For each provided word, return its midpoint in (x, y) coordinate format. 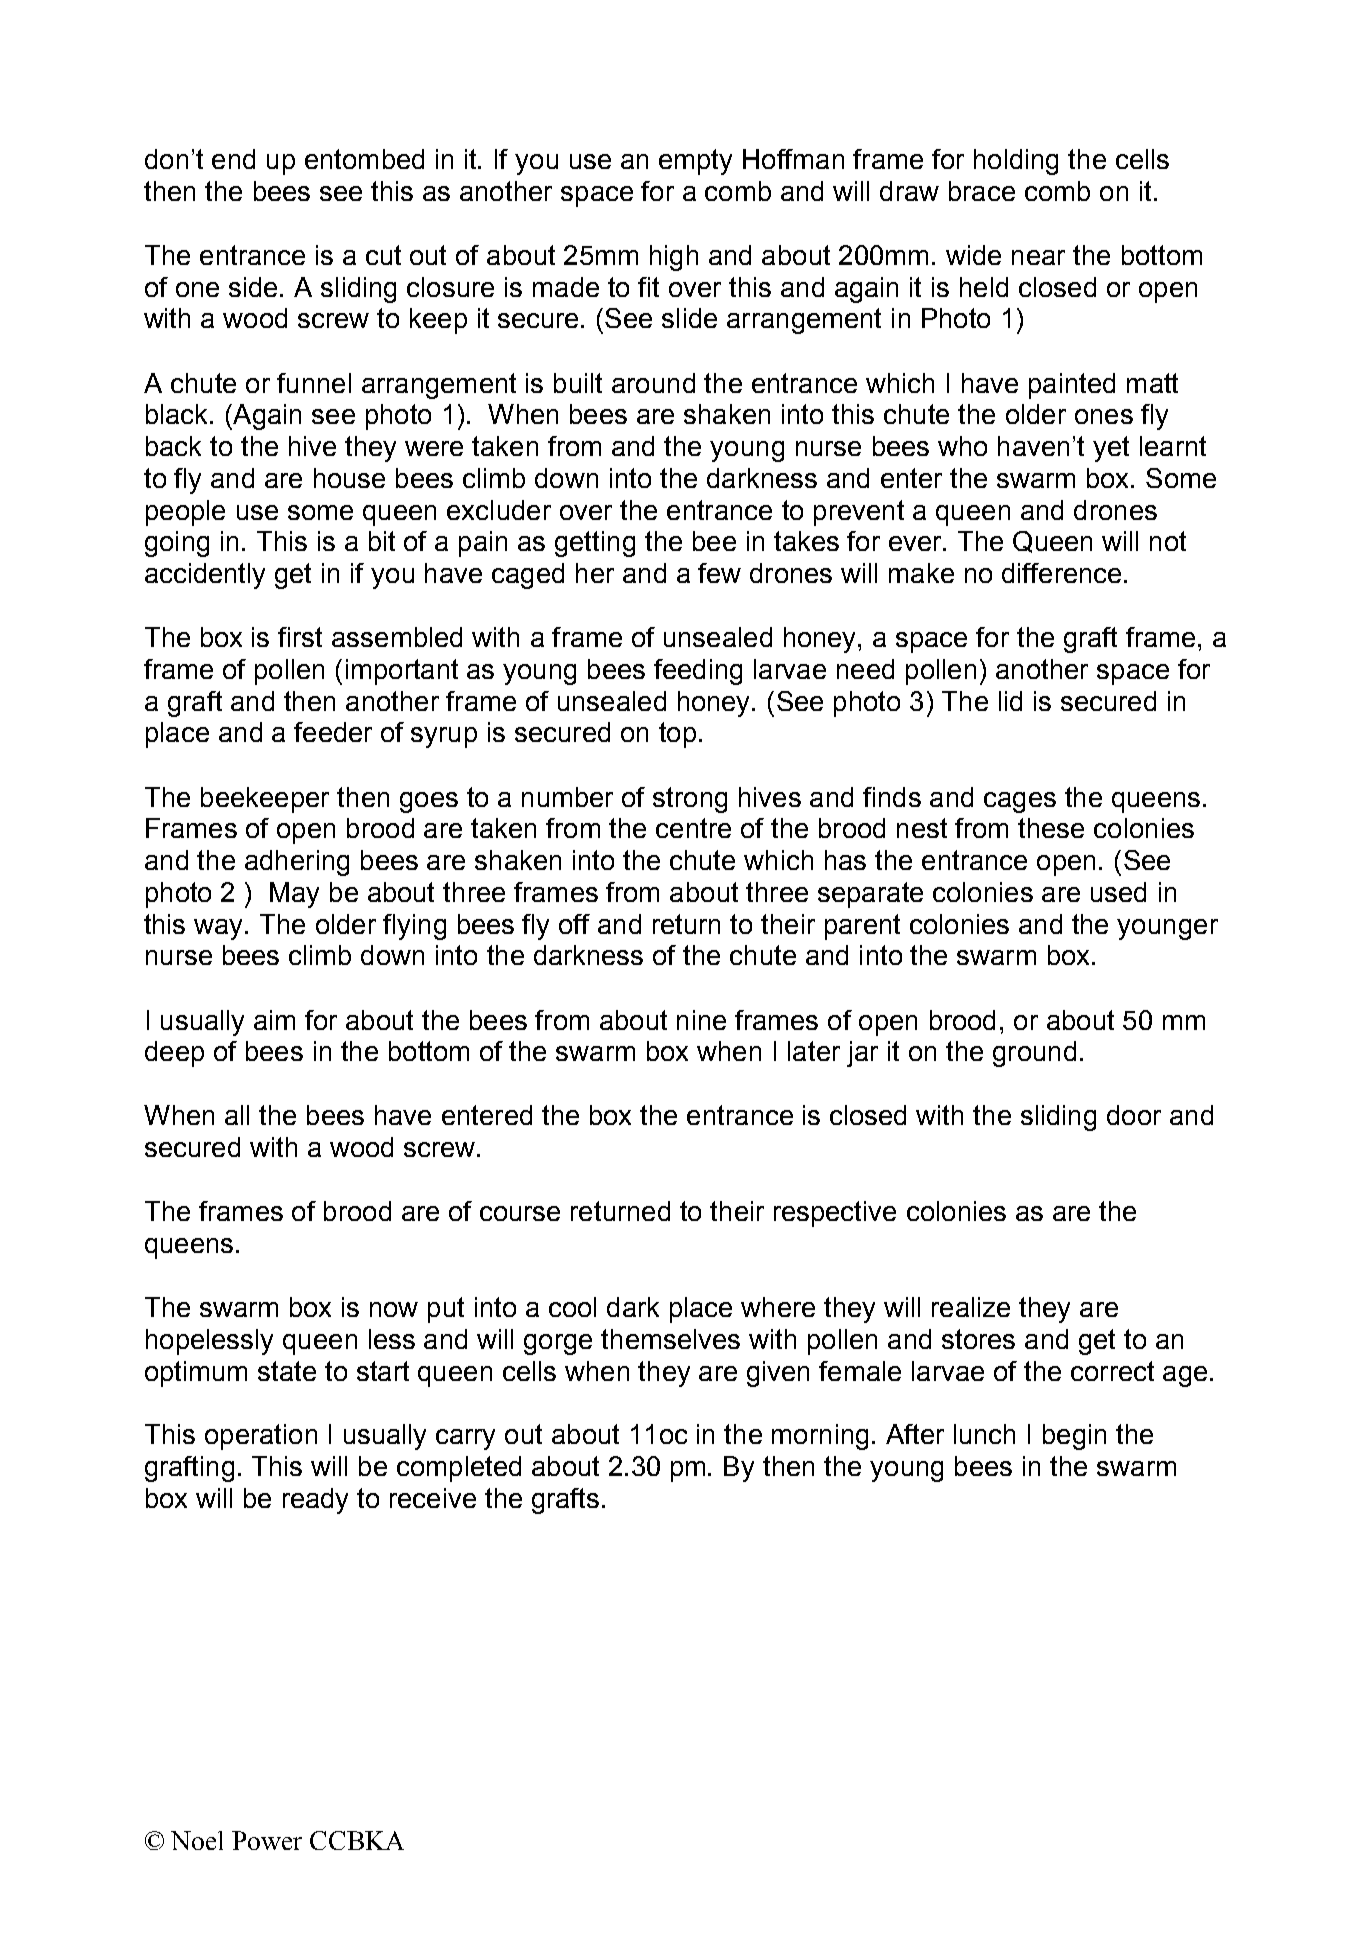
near (1038, 257)
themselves (670, 1339)
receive (433, 1498)
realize (971, 1307)
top (677, 735)
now (394, 1309)
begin (1074, 1437)
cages (1020, 802)
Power (267, 1840)
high (674, 258)
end (233, 159)
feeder (333, 732)
